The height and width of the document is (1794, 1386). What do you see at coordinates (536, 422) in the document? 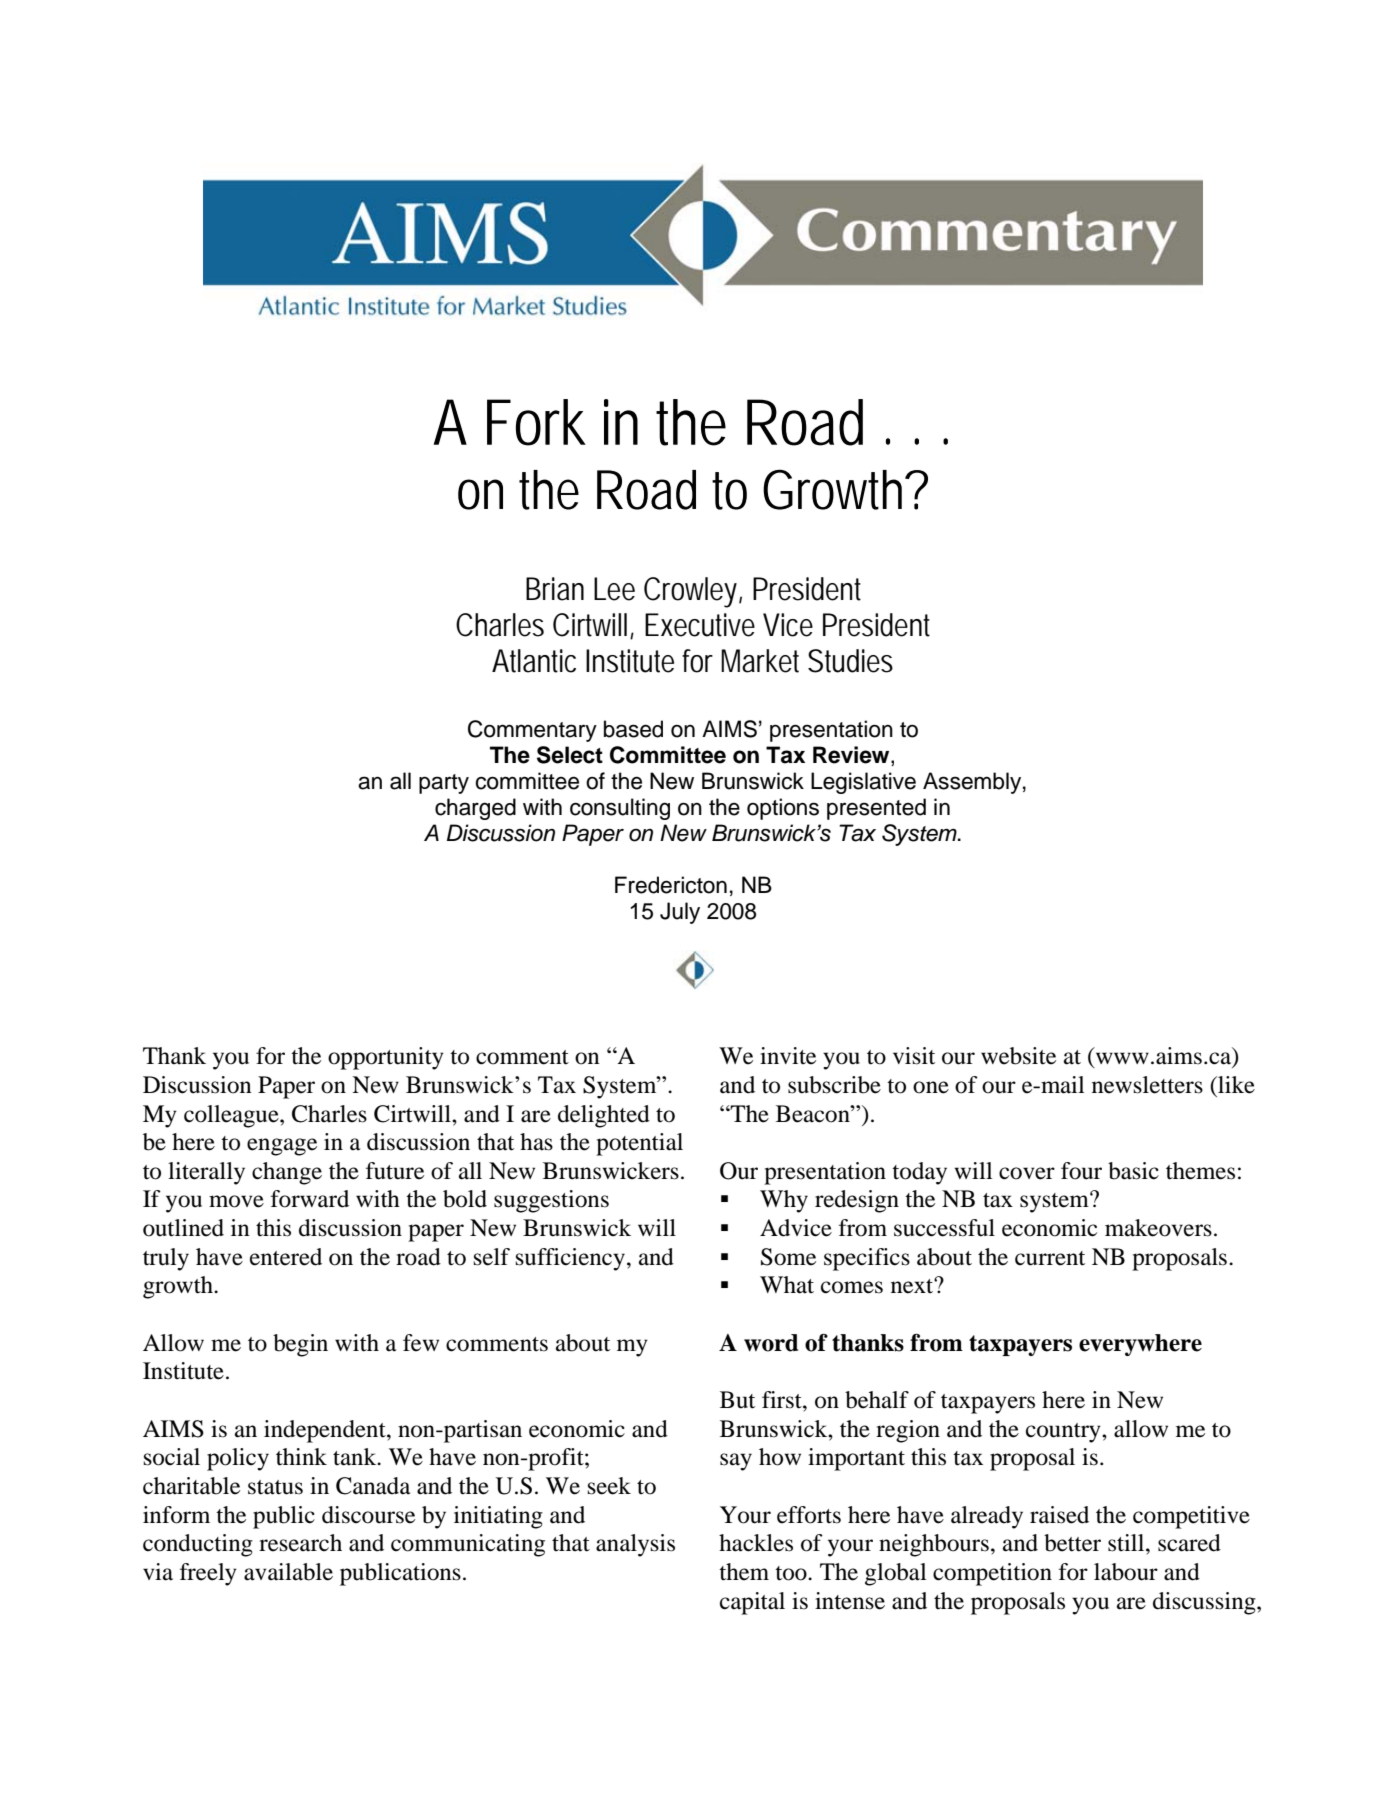
I see `Fork` at bounding box center [536, 422].
